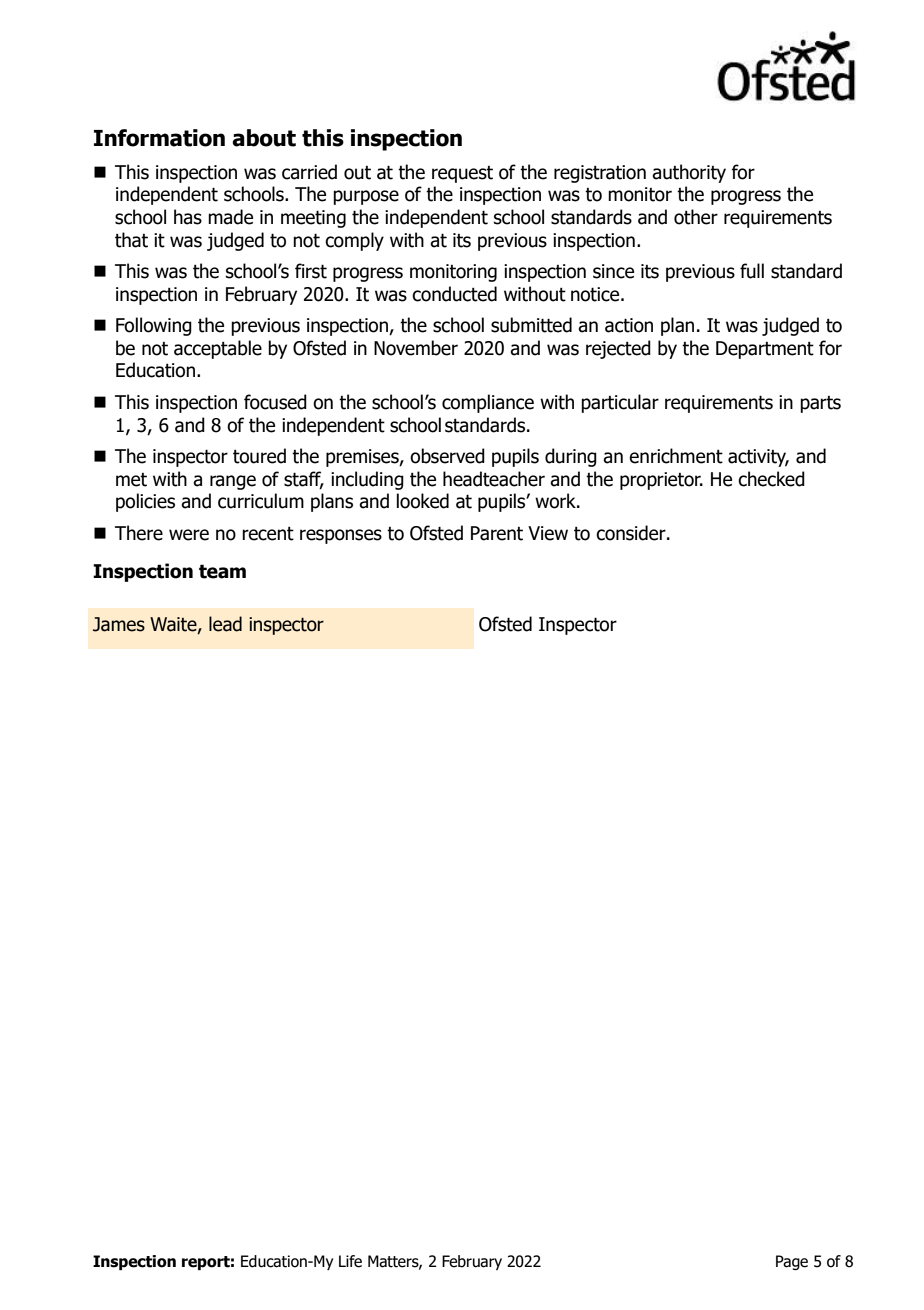 The width and height of the screenshot is (924, 1310). Describe the element at coordinates (259, 456) in the screenshot. I see `toured` at that location.
